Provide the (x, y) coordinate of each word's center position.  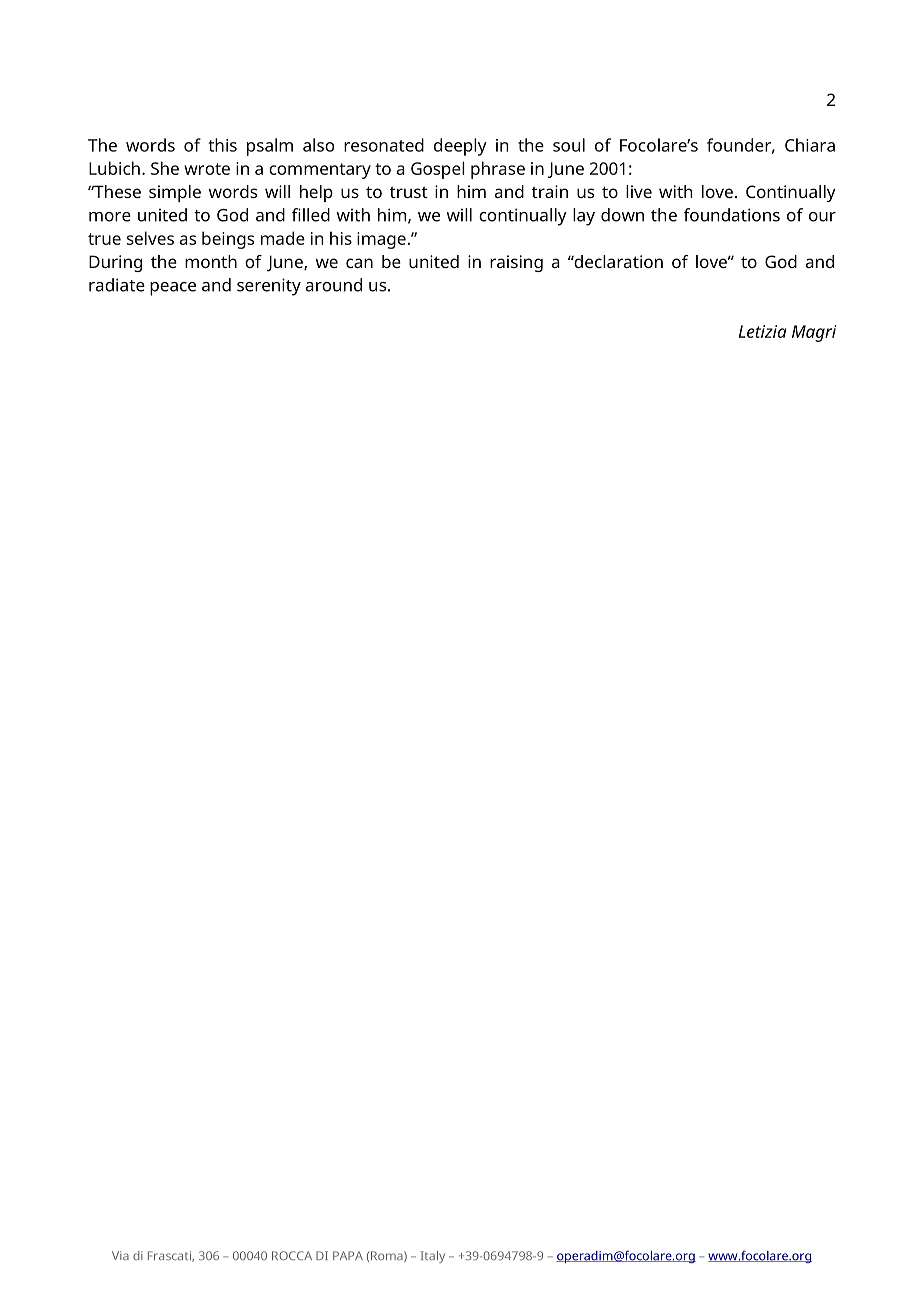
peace (173, 289)
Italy (433, 1257)
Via (120, 1255)
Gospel (438, 170)
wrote (207, 169)
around (334, 285)
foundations (732, 215)
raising (516, 263)
